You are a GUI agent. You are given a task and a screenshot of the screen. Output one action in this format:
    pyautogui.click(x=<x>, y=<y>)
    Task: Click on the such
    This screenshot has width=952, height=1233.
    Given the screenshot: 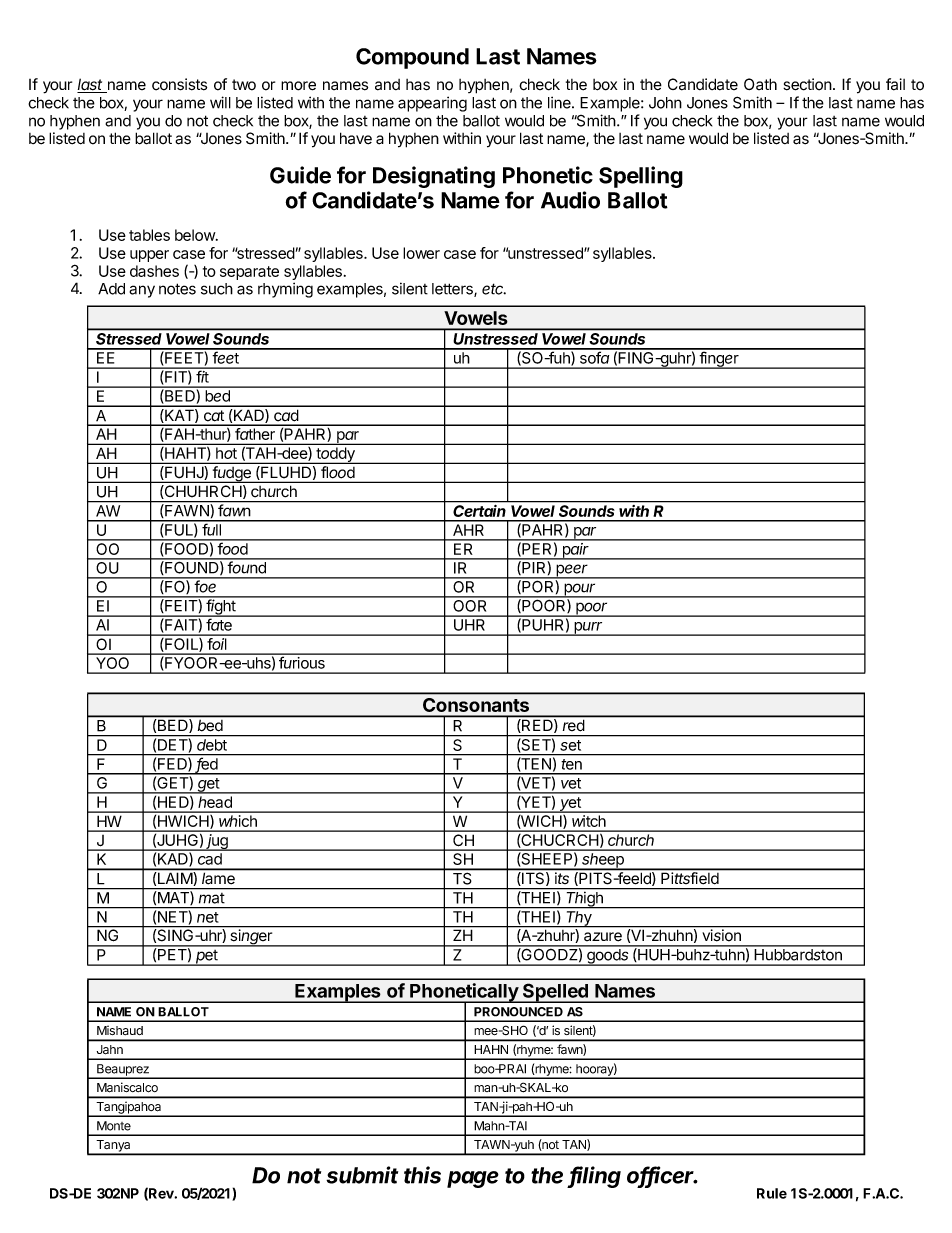 What is the action you would take?
    pyautogui.click(x=217, y=289)
